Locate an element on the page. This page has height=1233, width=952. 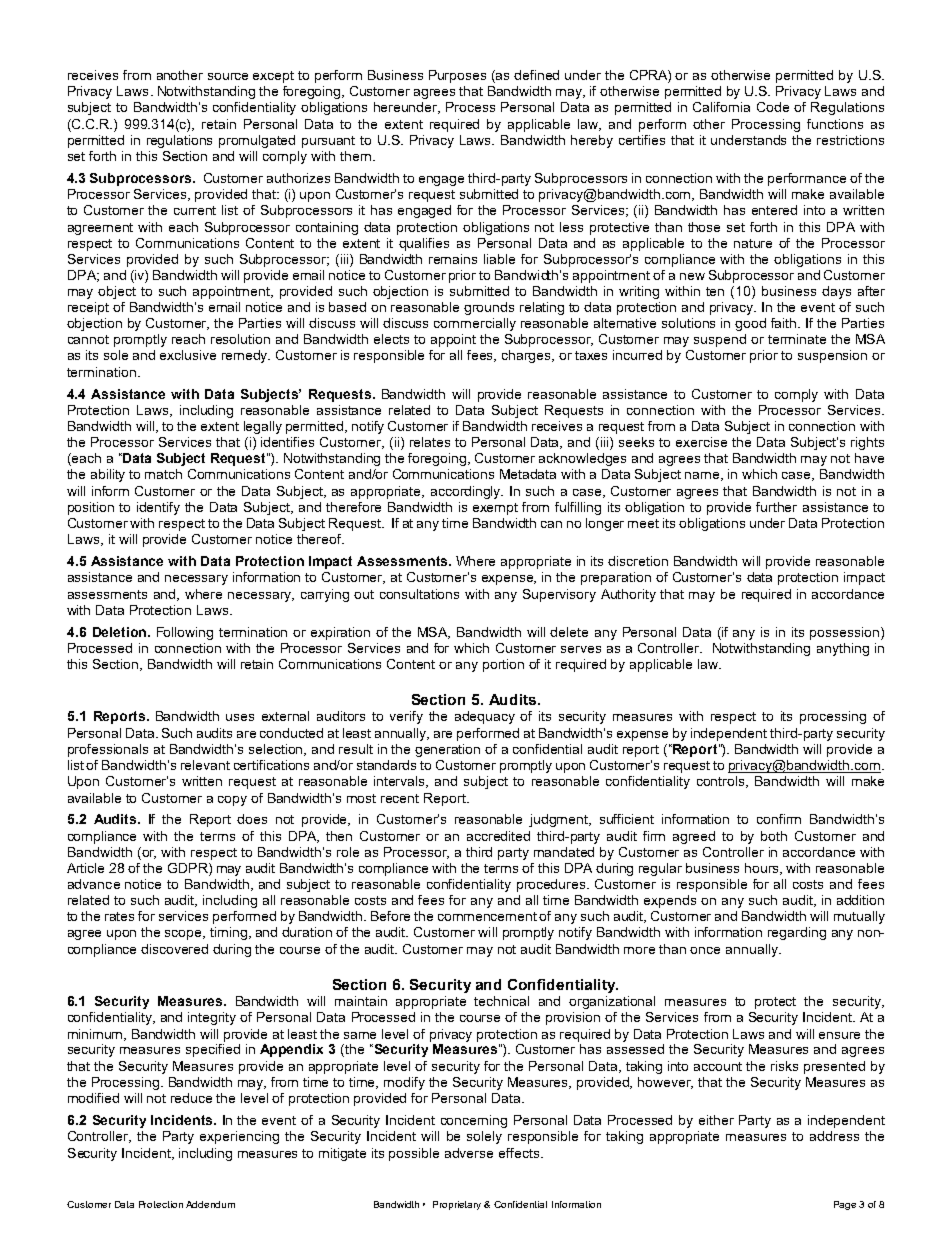
Code is located at coordinates (773, 107).
